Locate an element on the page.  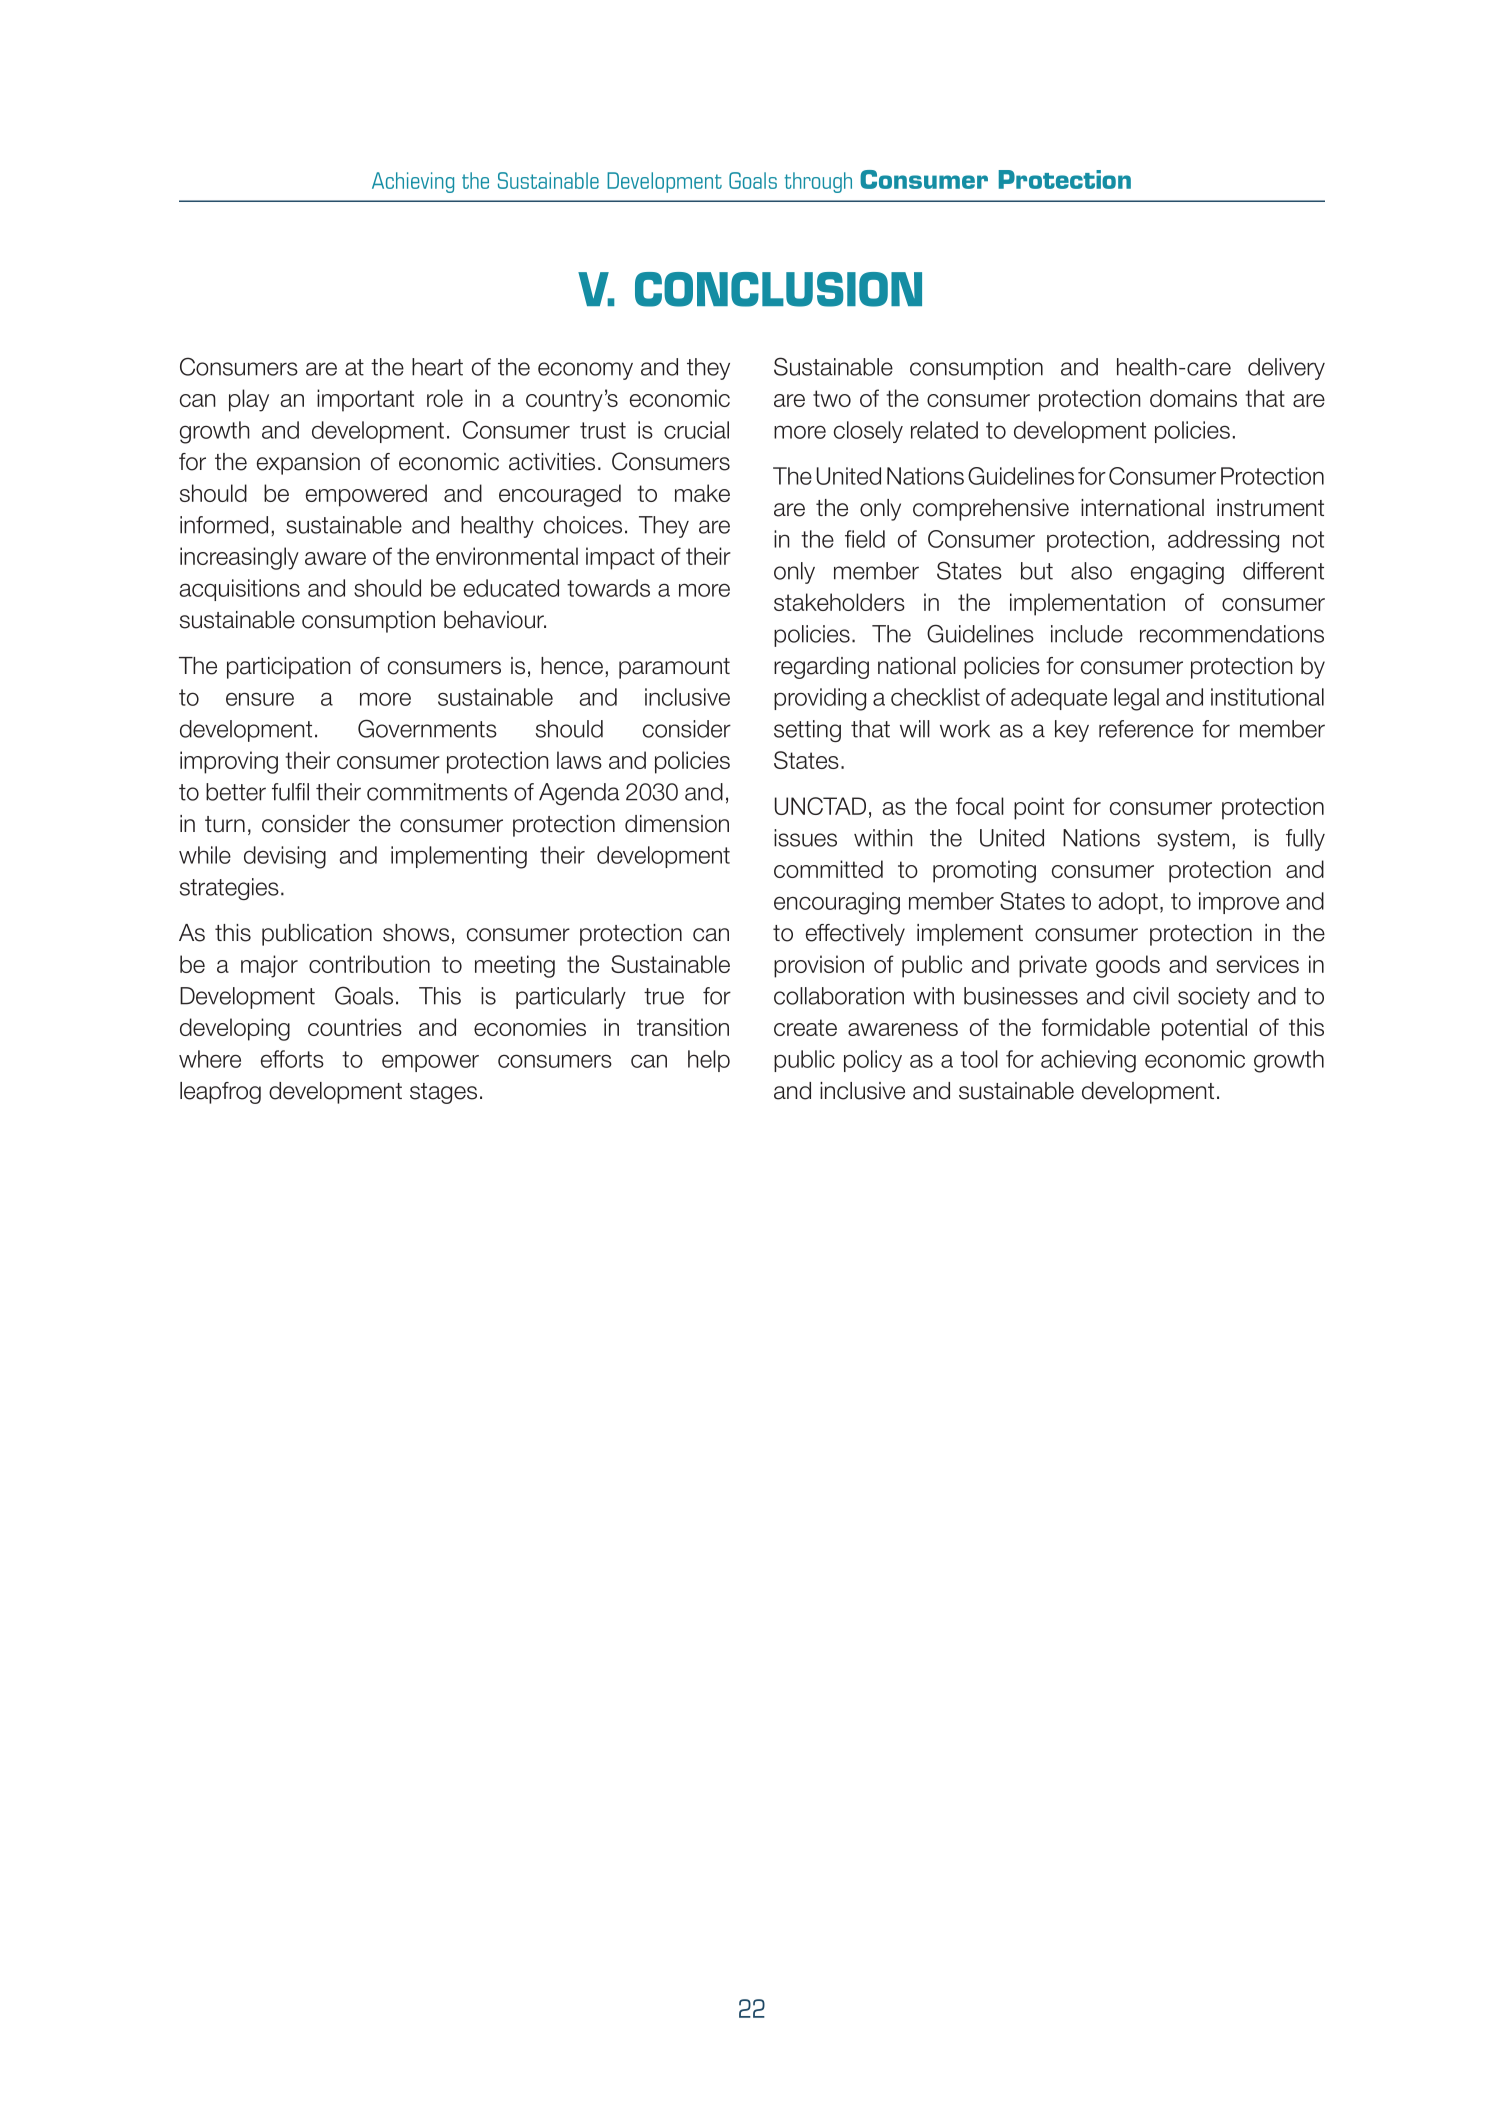
through is located at coordinates (818, 182).
